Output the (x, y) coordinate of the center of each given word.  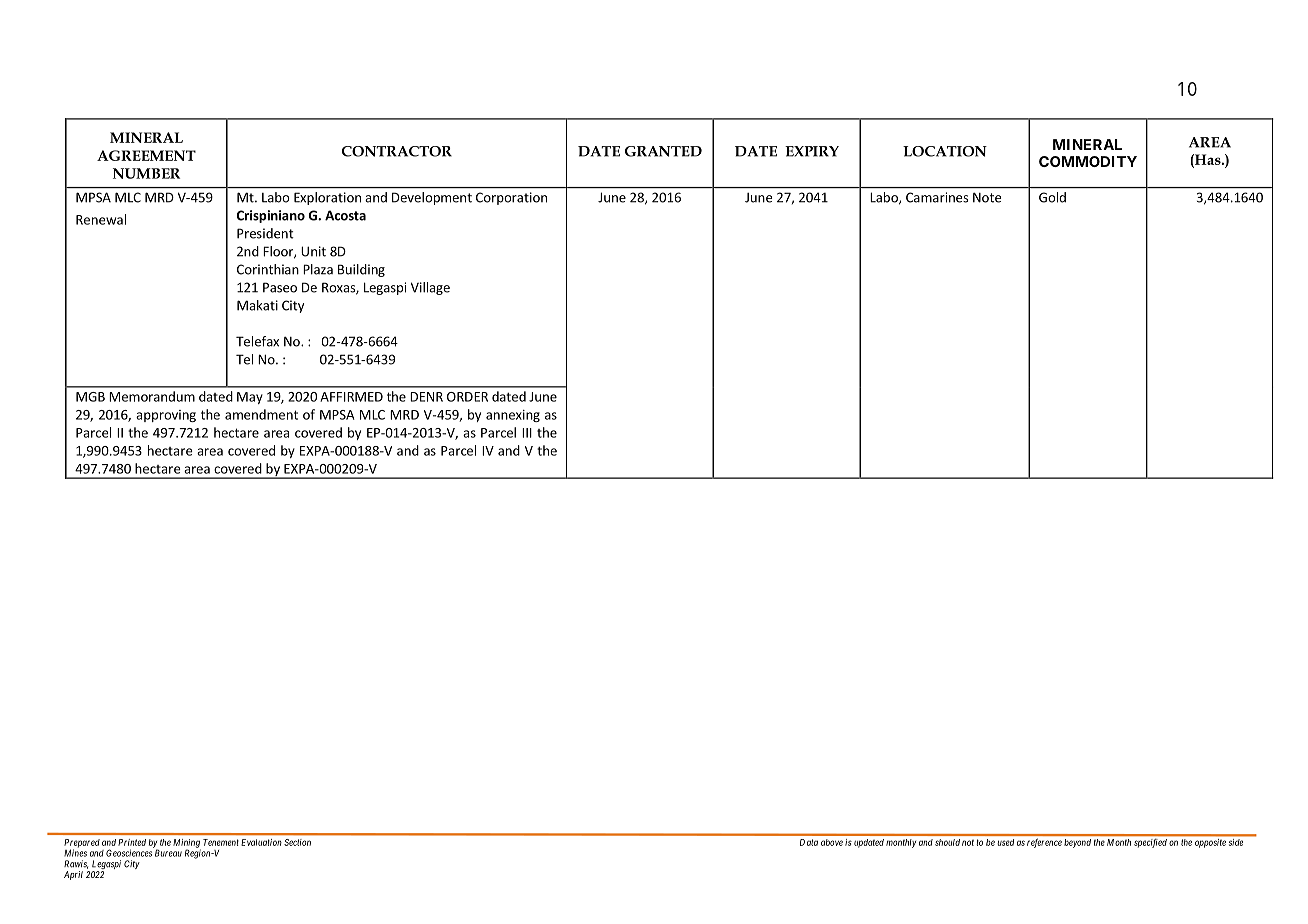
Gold (1052, 197)
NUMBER (146, 173)
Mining (187, 844)
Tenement (221, 842)
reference (1044, 843)
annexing (513, 416)
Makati (257, 305)
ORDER (467, 397)
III (527, 433)
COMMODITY (1088, 161)
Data (809, 842)
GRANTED (663, 151)
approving (166, 416)
